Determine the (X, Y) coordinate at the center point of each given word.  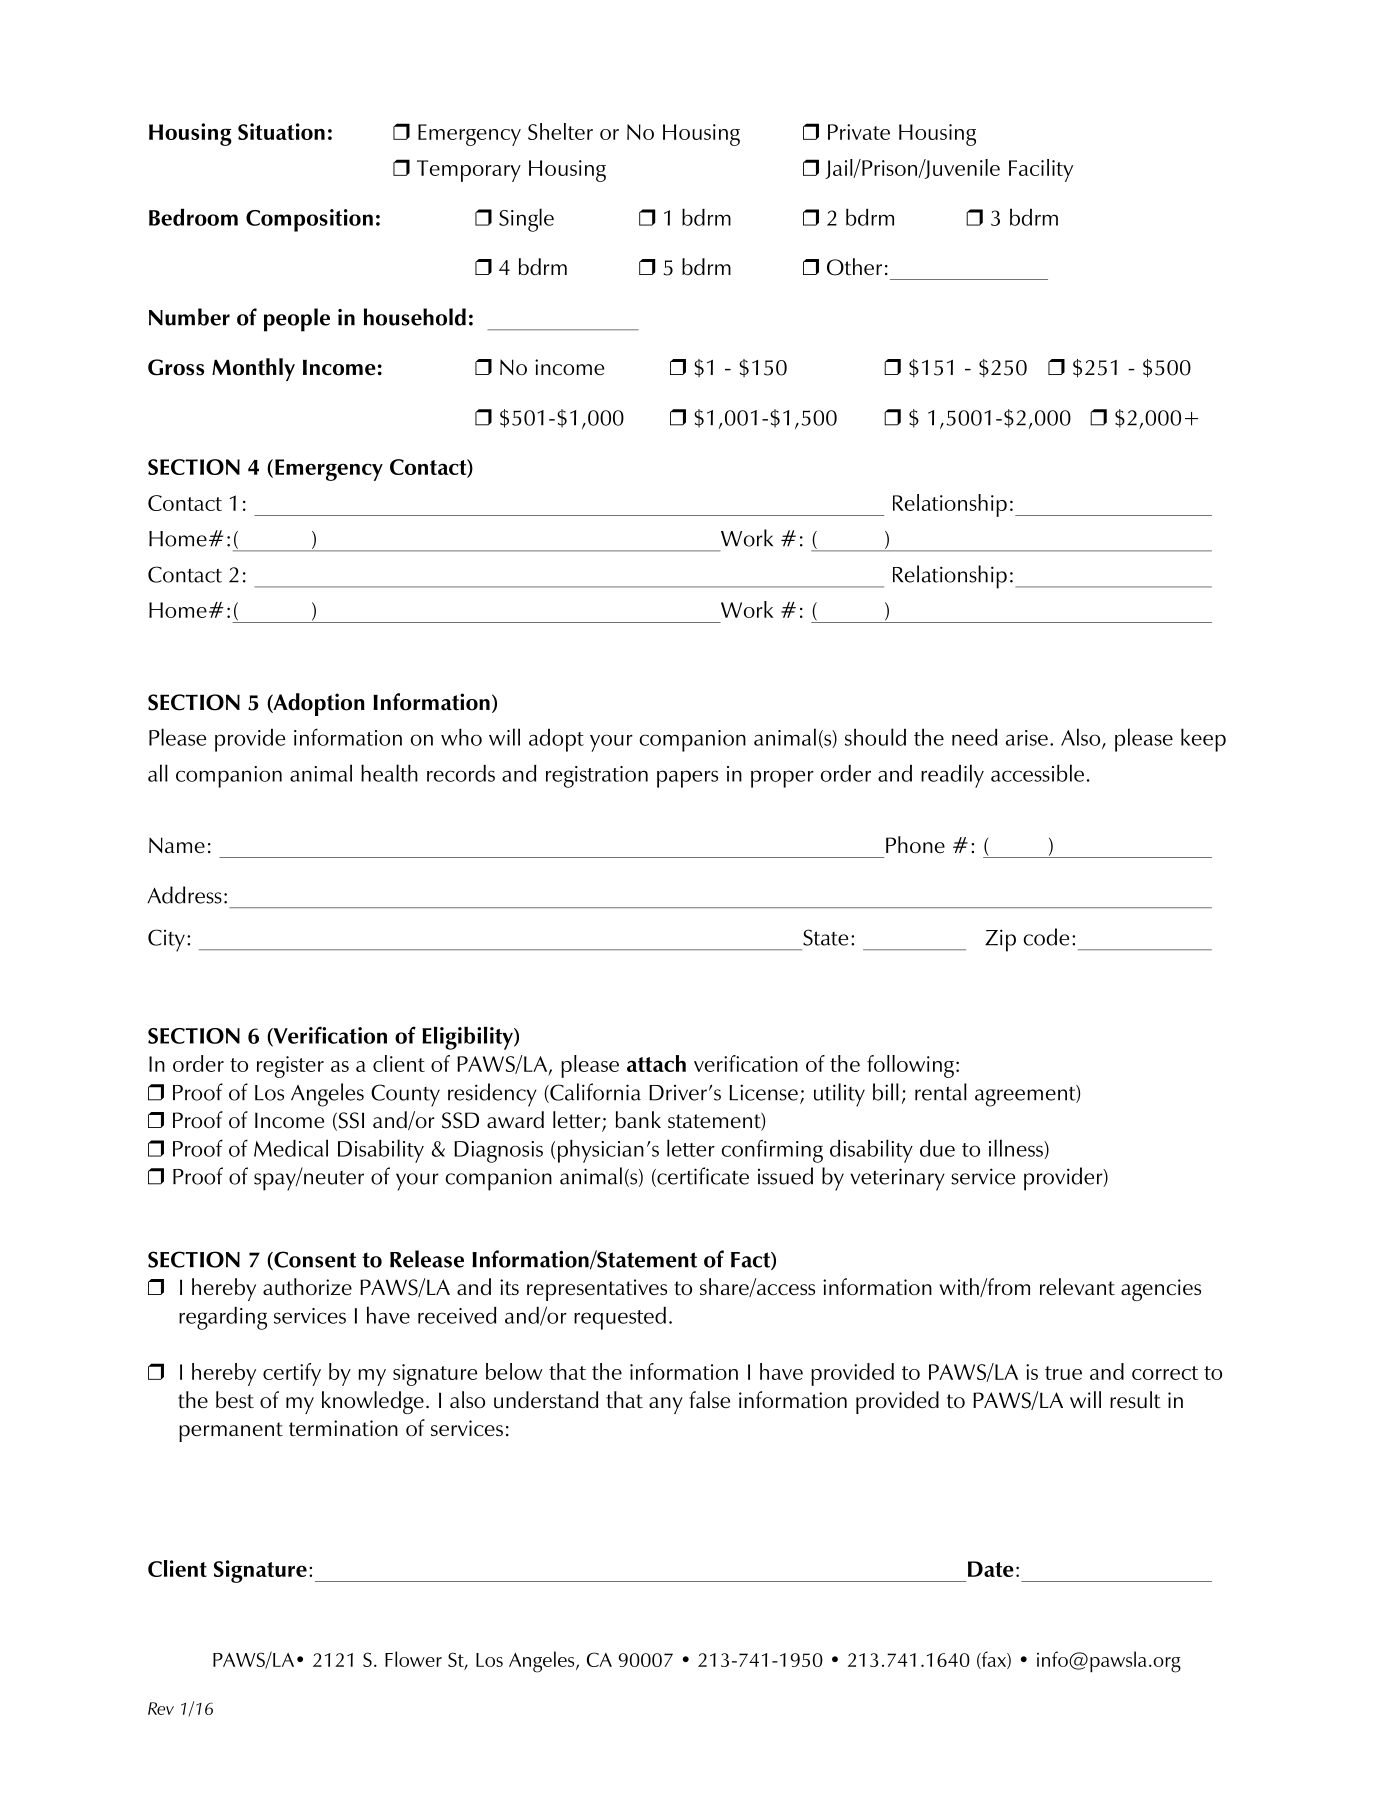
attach (656, 1063)
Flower (413, 1659)
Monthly (253, 369)
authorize (307, 1287)
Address (184, 895)
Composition (309, 220)
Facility (1041, 170)
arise (1027, 738)
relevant (1077, 1286)
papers (687, 779)
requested (620, 1318)
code (1046, 937)
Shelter (560, 131)
